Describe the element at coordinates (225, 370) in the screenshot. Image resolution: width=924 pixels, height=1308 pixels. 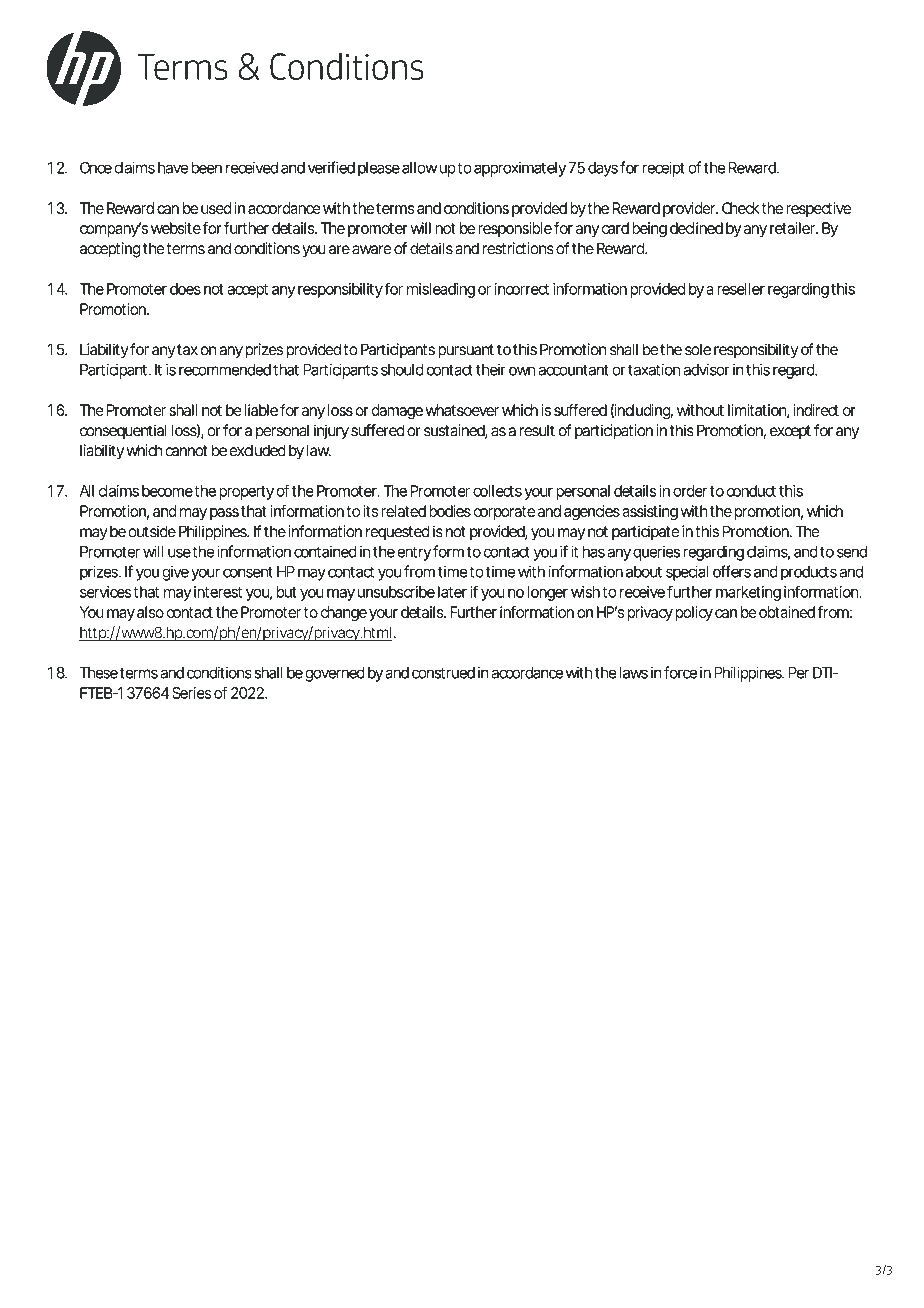
I see `recommended` at that location.
